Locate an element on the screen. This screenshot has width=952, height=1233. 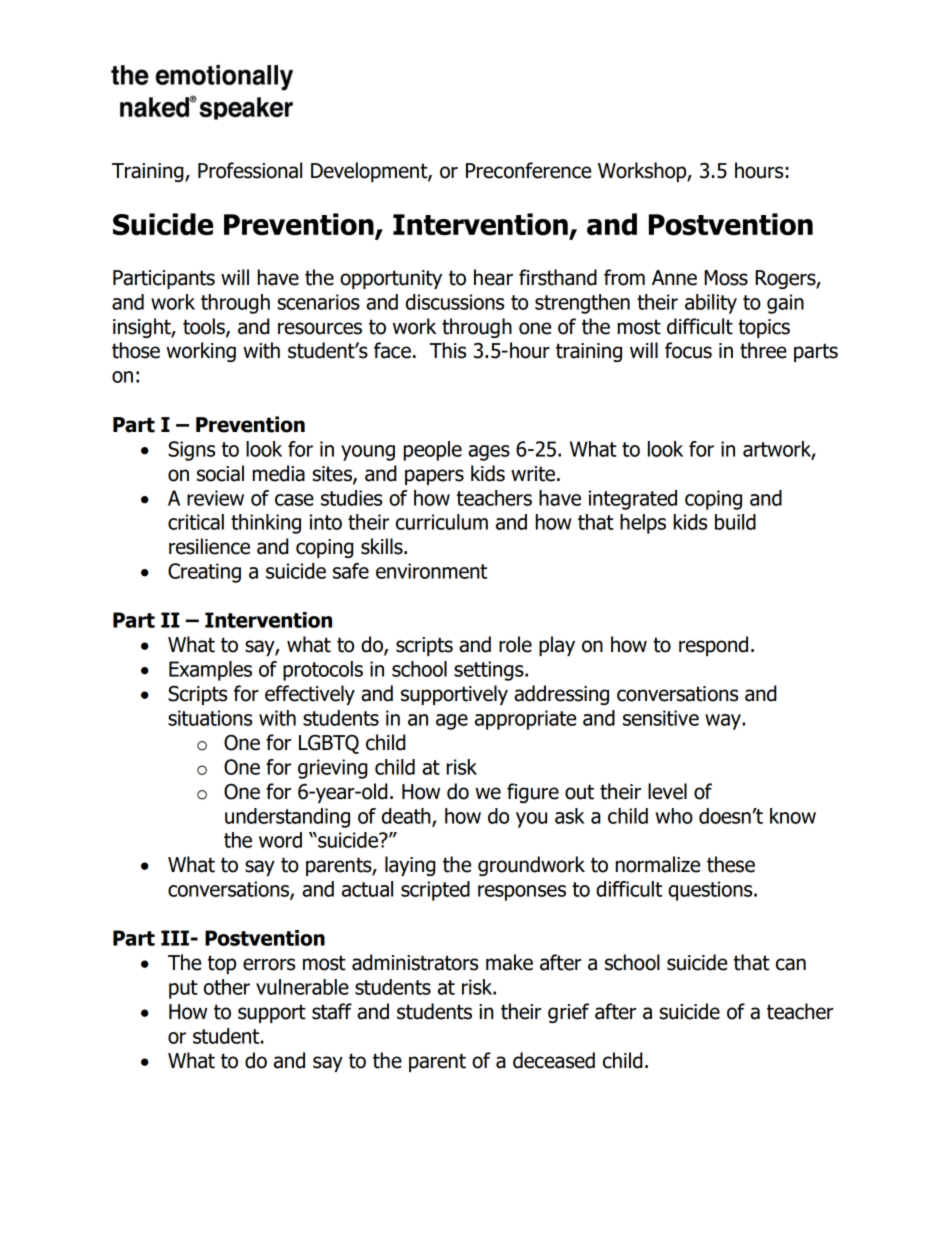
Professional is located at coordinates (250, 170).
